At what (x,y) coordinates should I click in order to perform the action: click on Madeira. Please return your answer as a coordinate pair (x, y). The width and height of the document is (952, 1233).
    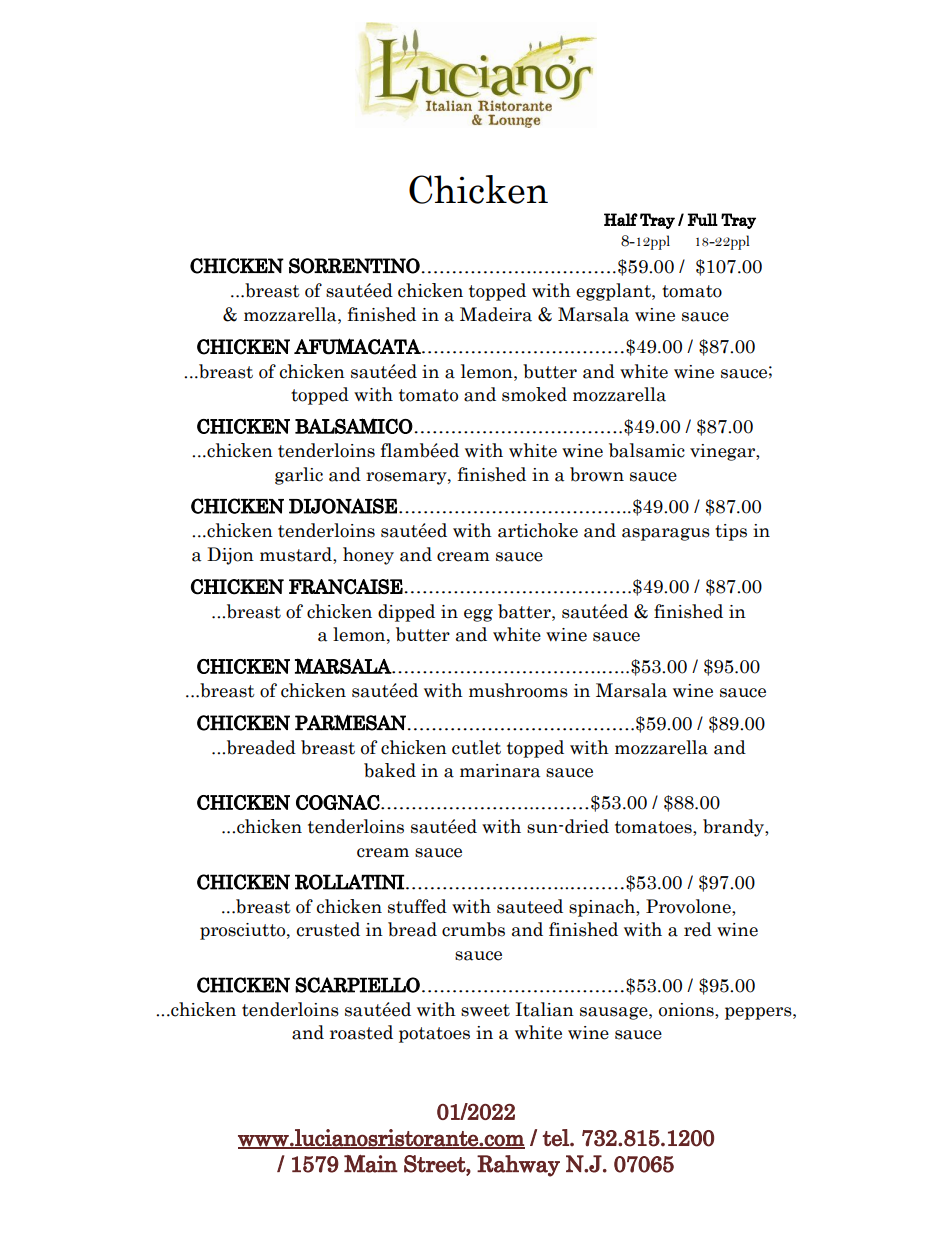
    Looking at the image, I should click on (496, 314).
